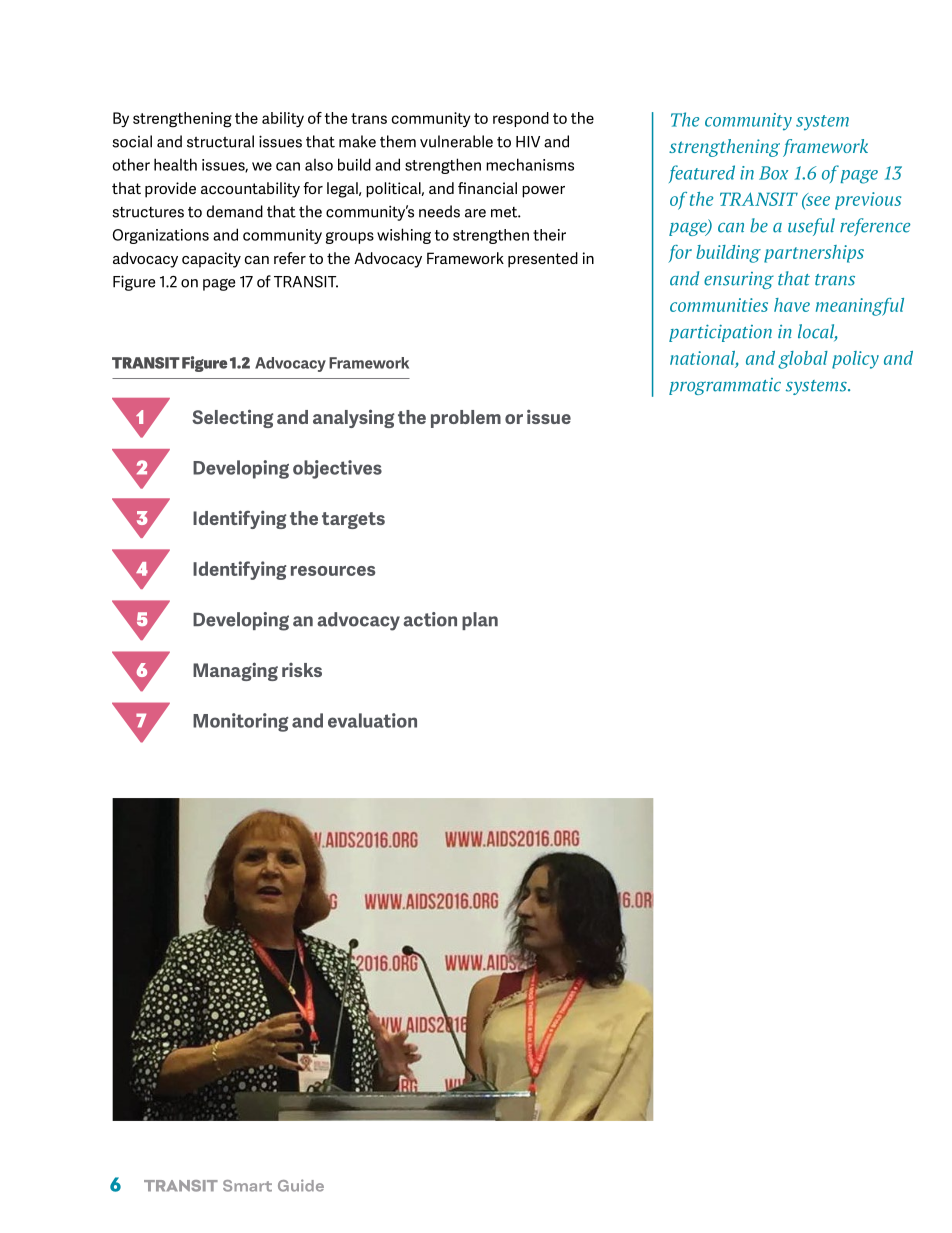 The height and width of the page is (1233, 952). I want to click on evaluation, so click(372, 720).
